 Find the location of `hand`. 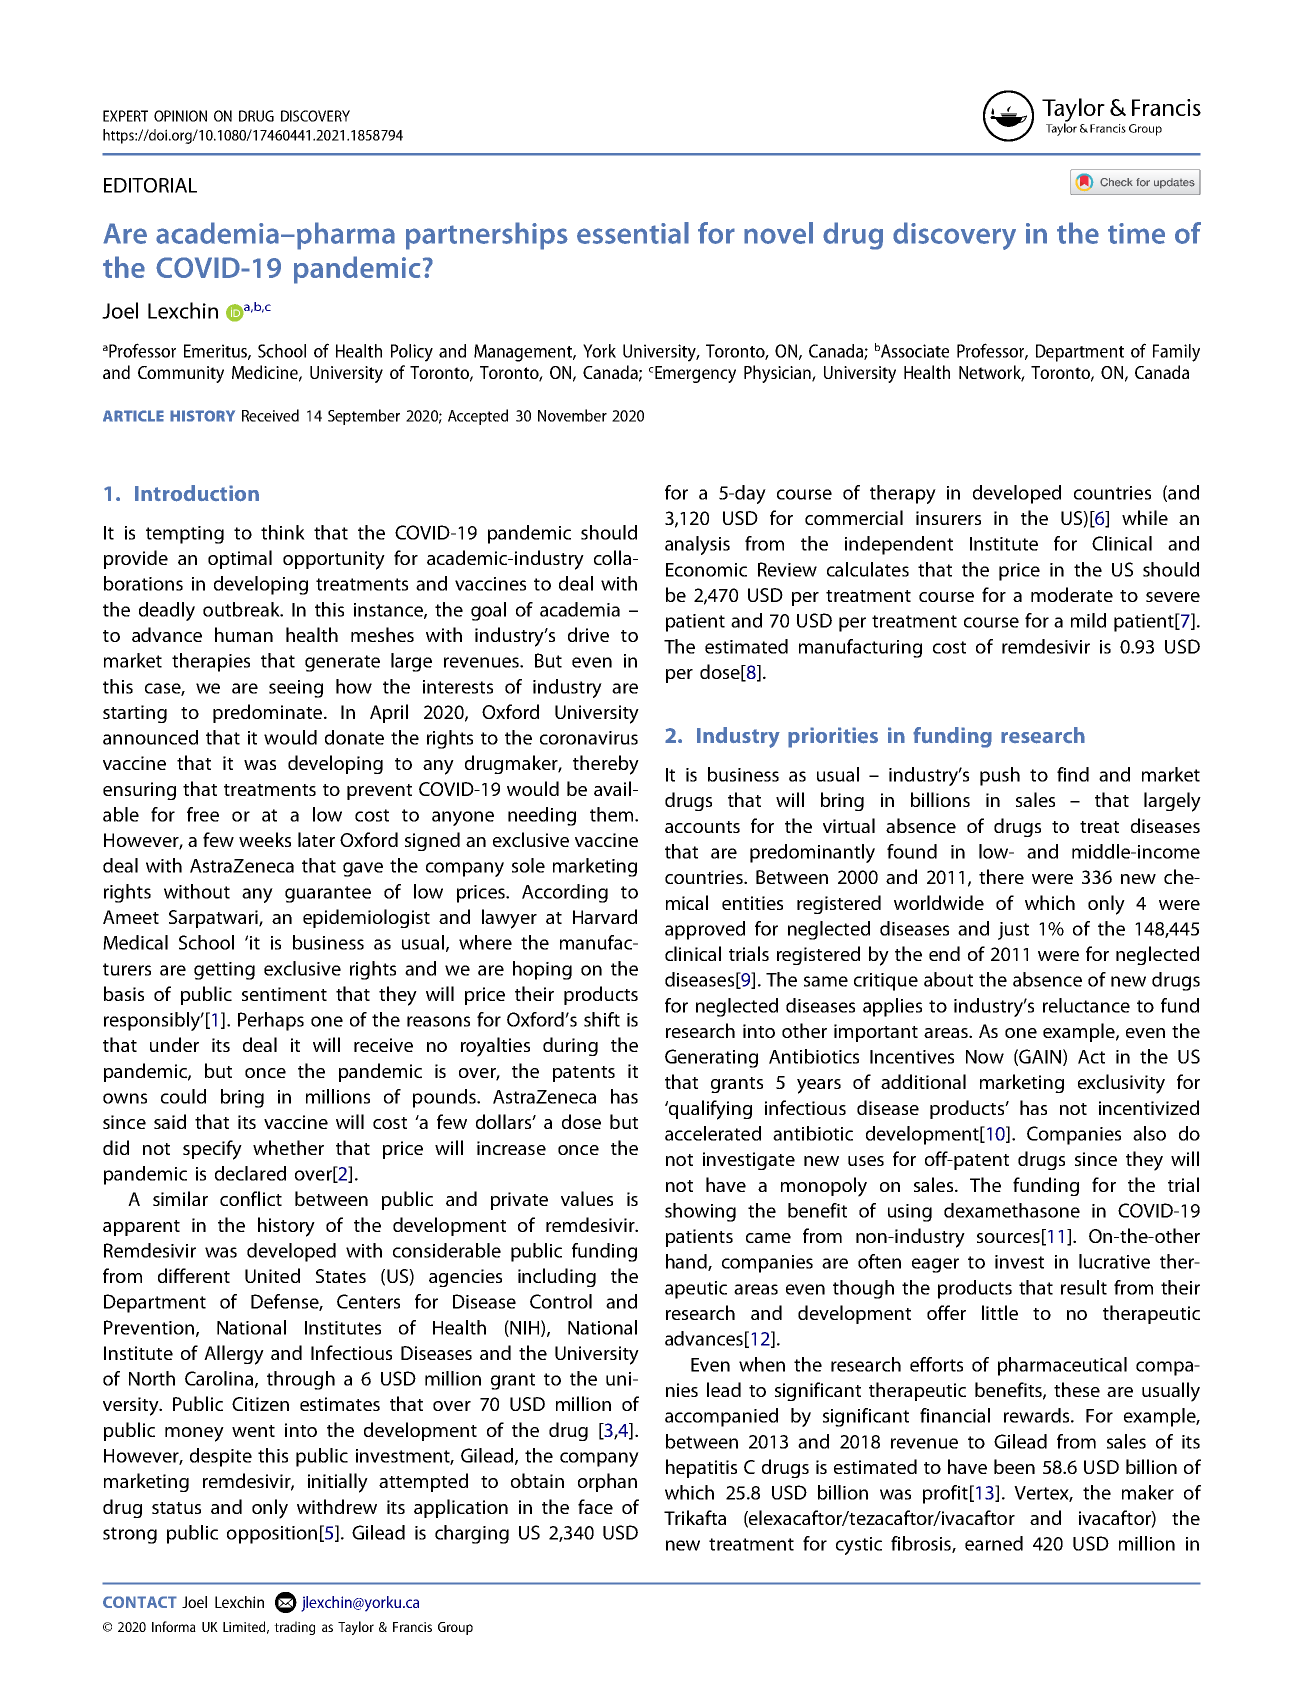

hand is located at coordinates (687, 1262).
